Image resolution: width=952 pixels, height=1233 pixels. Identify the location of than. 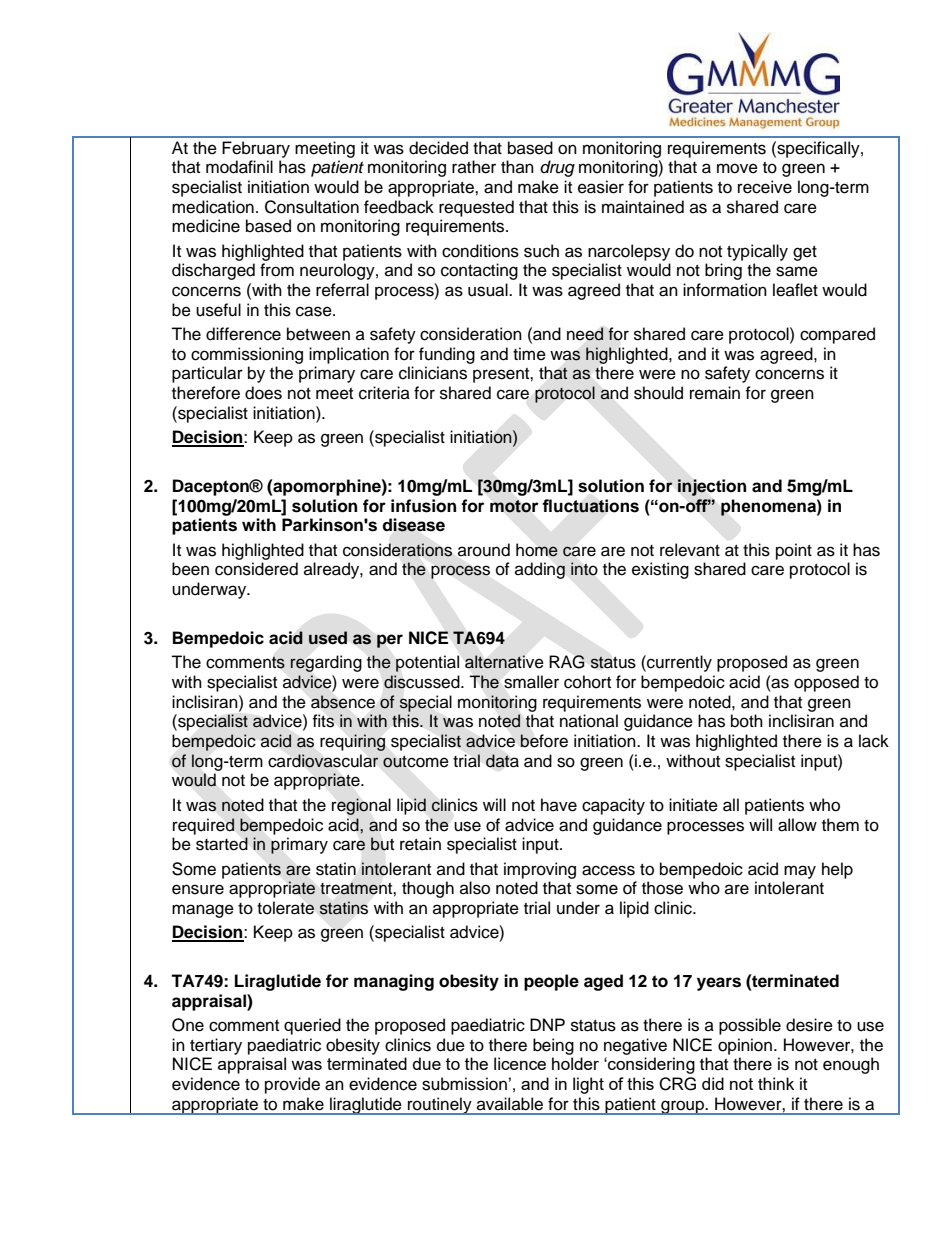
(517, 166).
